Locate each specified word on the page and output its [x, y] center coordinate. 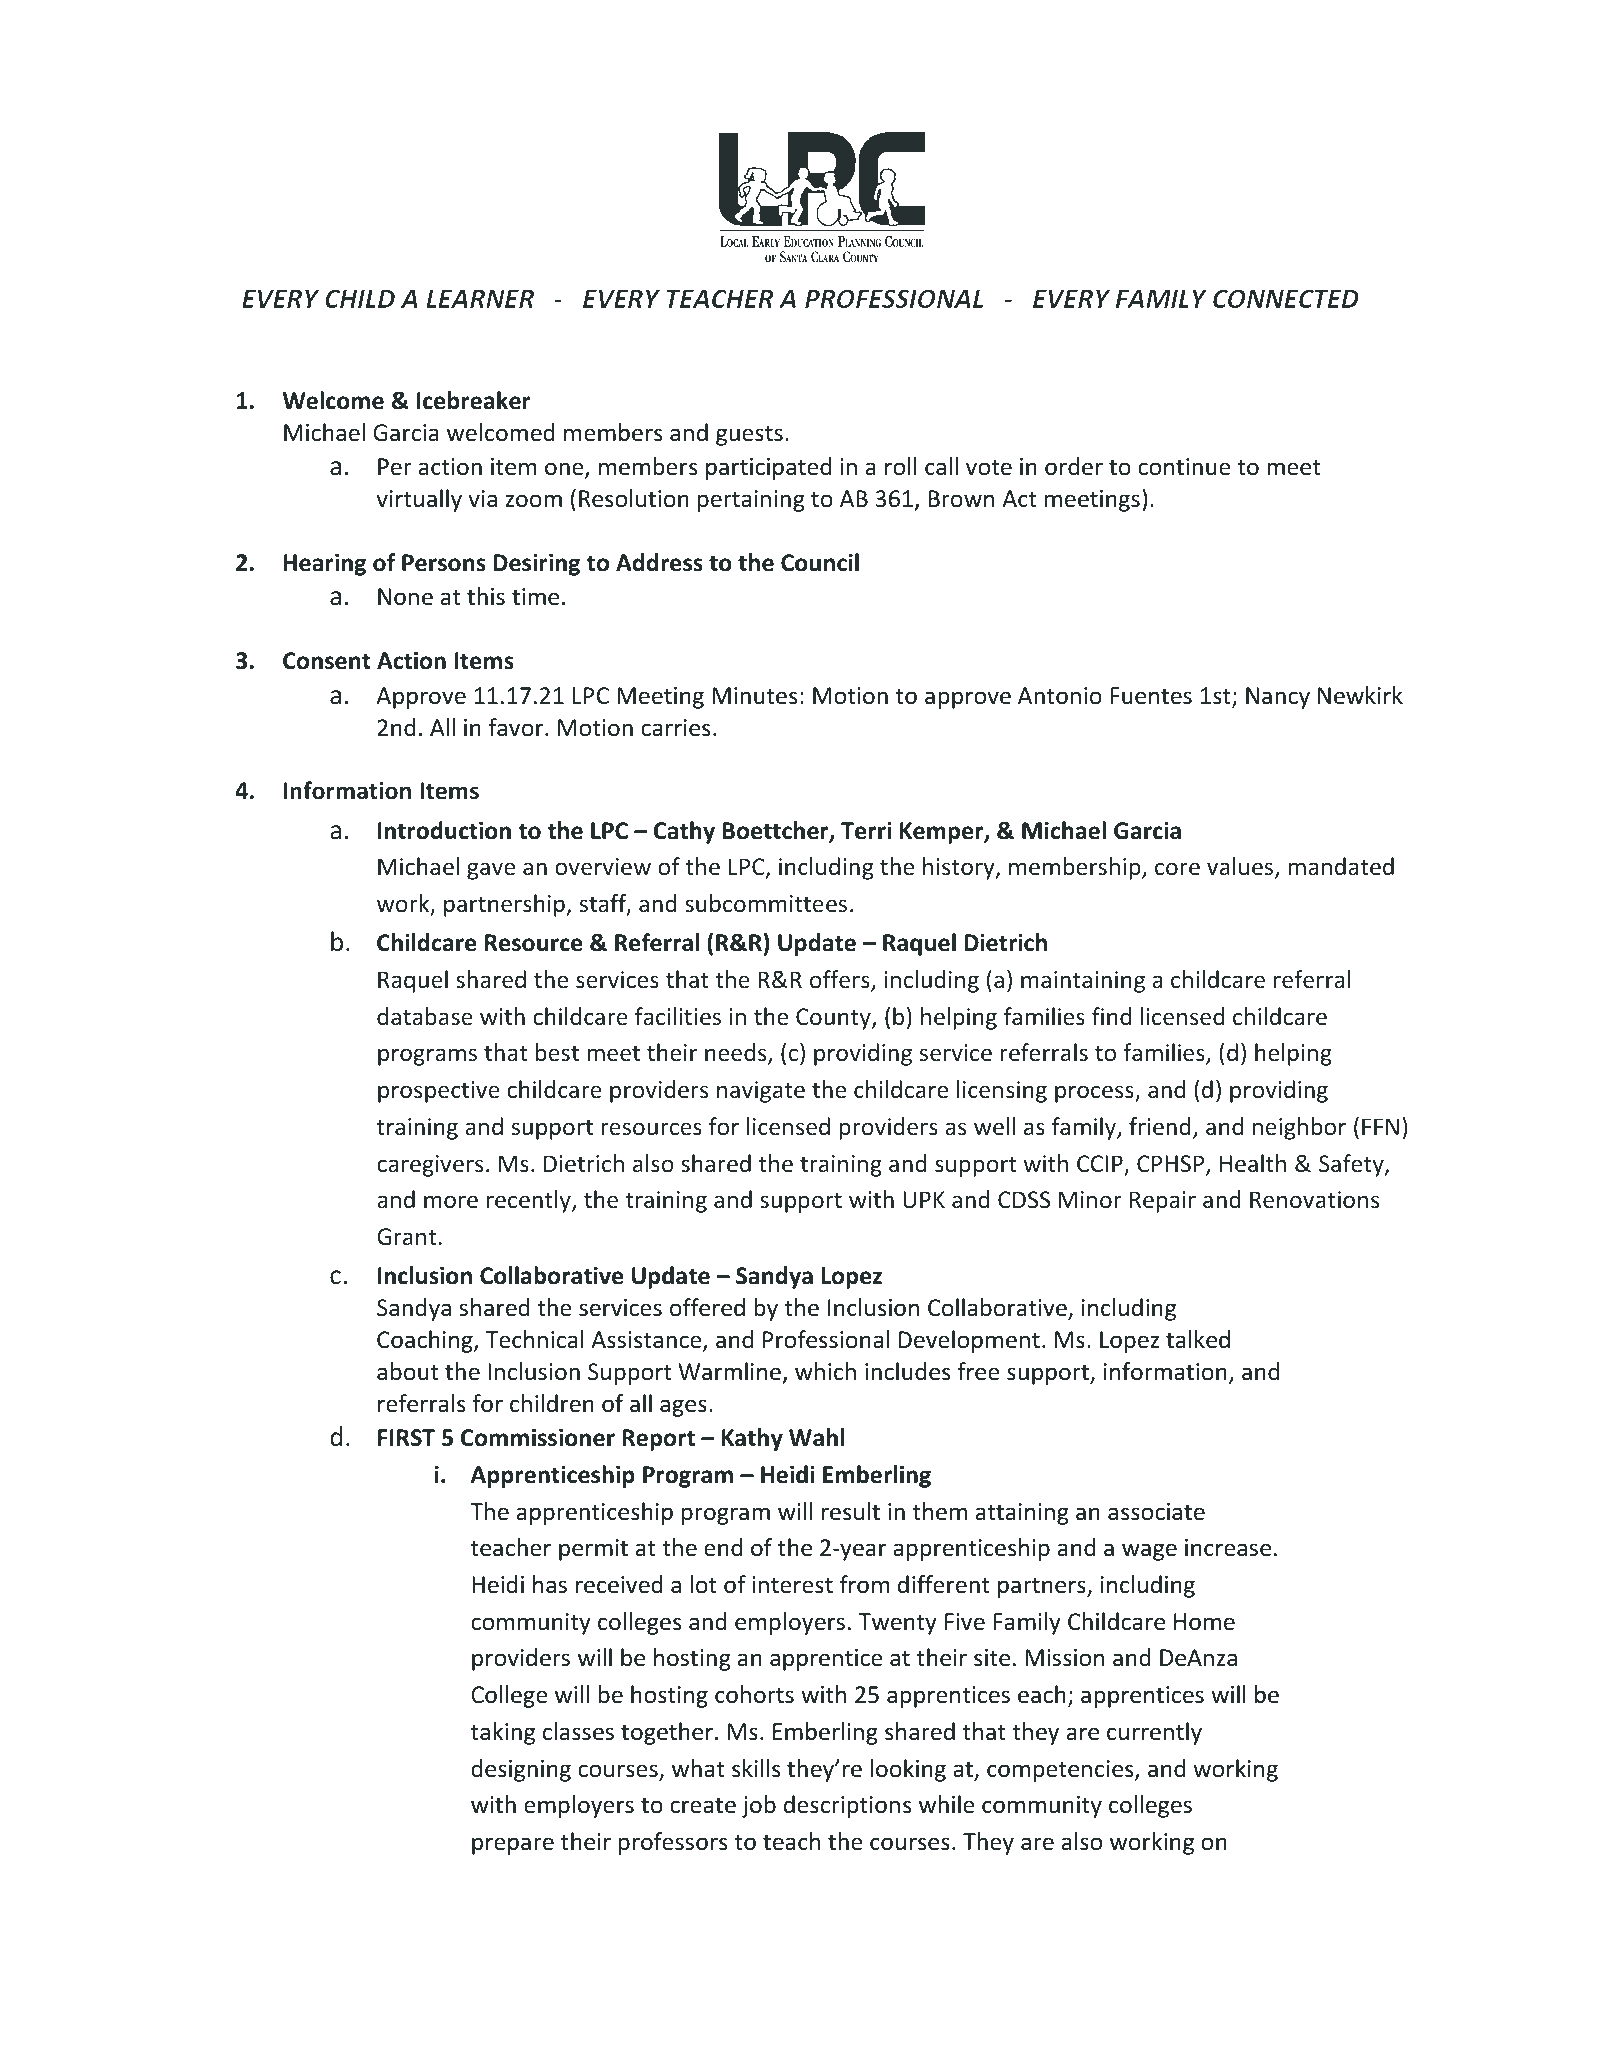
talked [1198, 1339]
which [825, 1371]
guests [749, 435]
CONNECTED [1286, 298]
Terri [866, 830]
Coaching [426, 1341]
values [1241, 867]
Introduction [444, 830]
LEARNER [480, 299]
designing [521, 1770]
